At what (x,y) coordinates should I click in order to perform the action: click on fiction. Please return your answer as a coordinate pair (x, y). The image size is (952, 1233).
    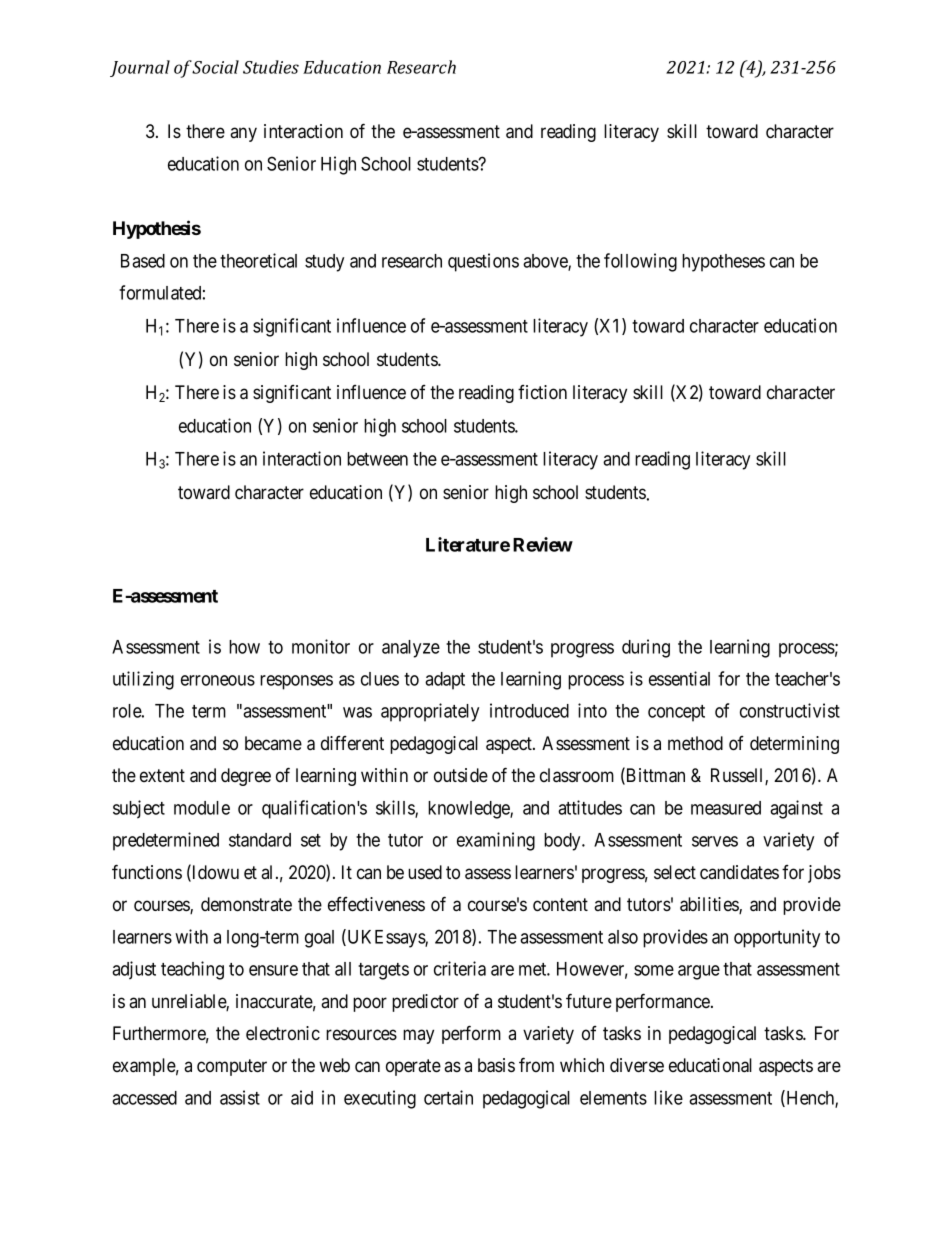
    Looking at the image, I should click on (542, 392).
